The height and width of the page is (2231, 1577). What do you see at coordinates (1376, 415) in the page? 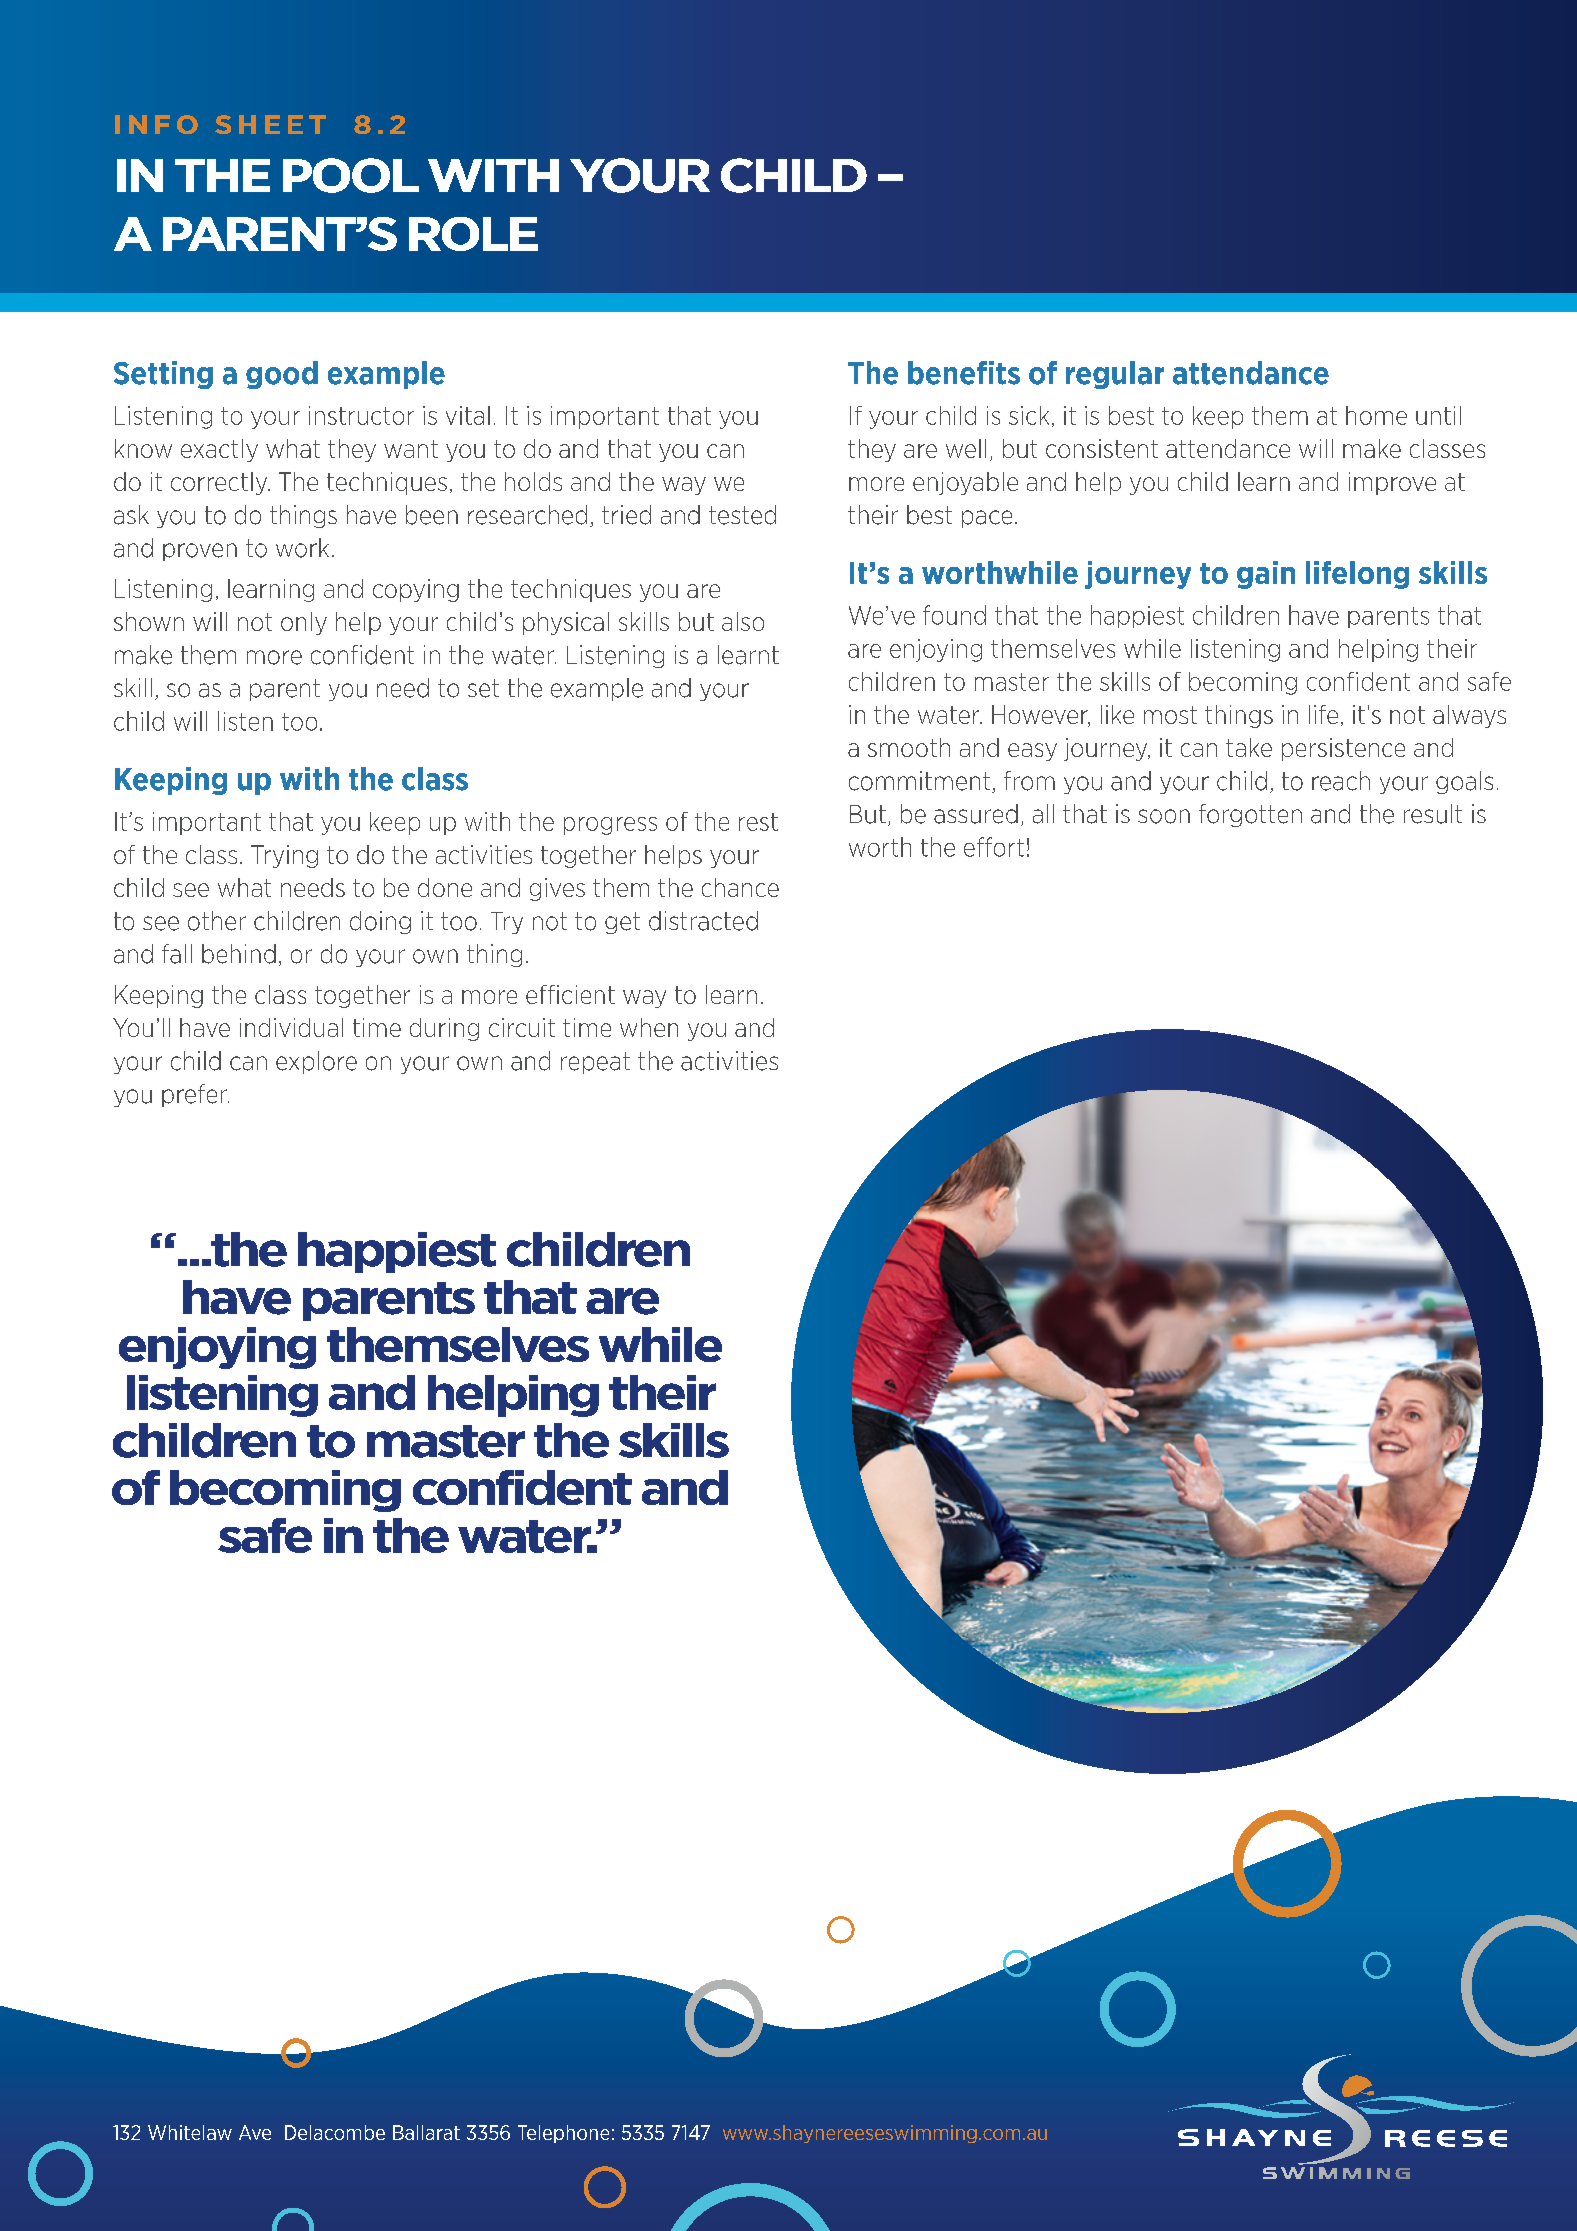
I see `home` at bounding box center [1376, 415].
